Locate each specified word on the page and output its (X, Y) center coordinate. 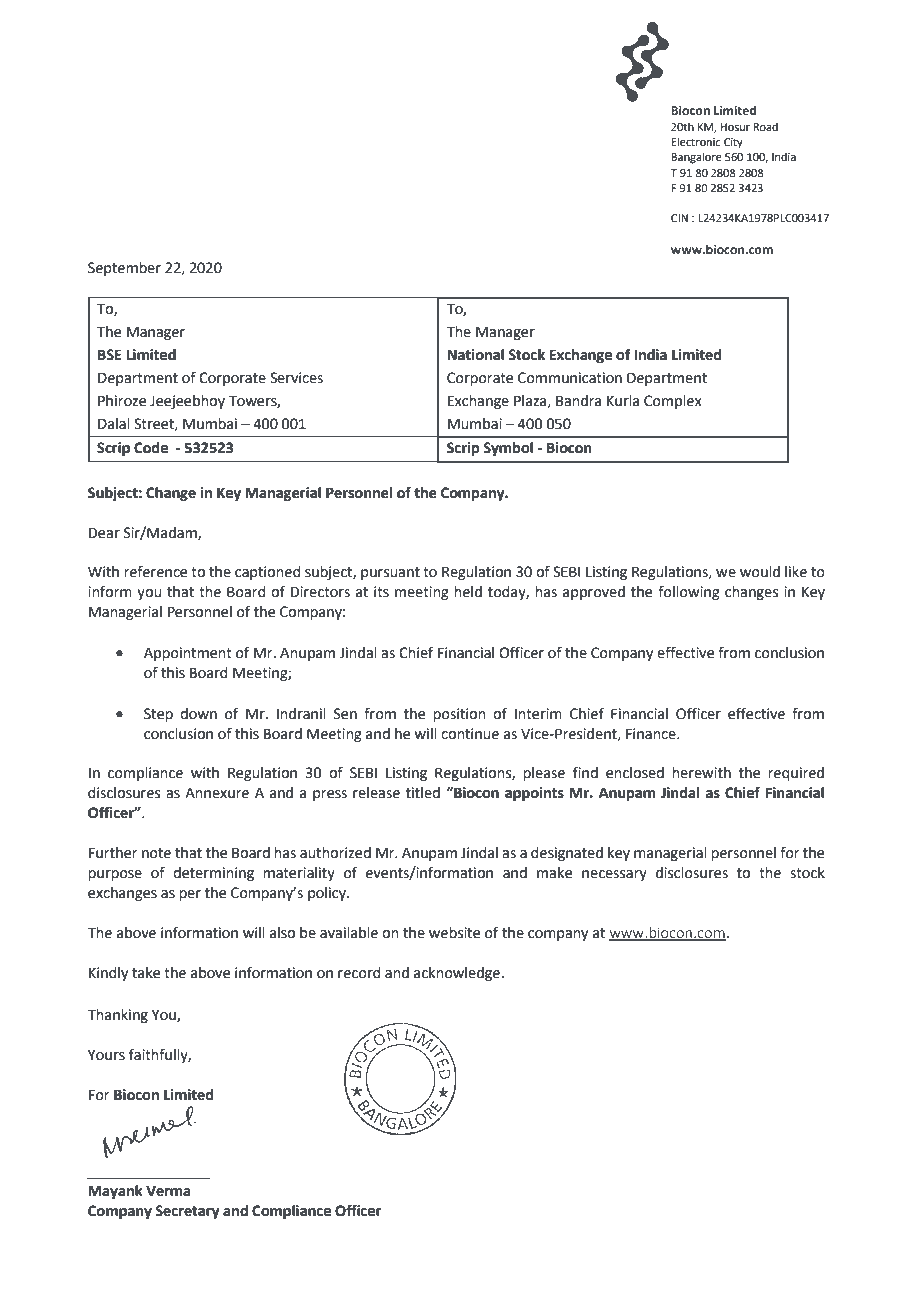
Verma (168, 1191)
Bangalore (696, 158)
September (124, 269)
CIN (679, 218)
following (689, 592)
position (459, 715)
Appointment (188, 654)
